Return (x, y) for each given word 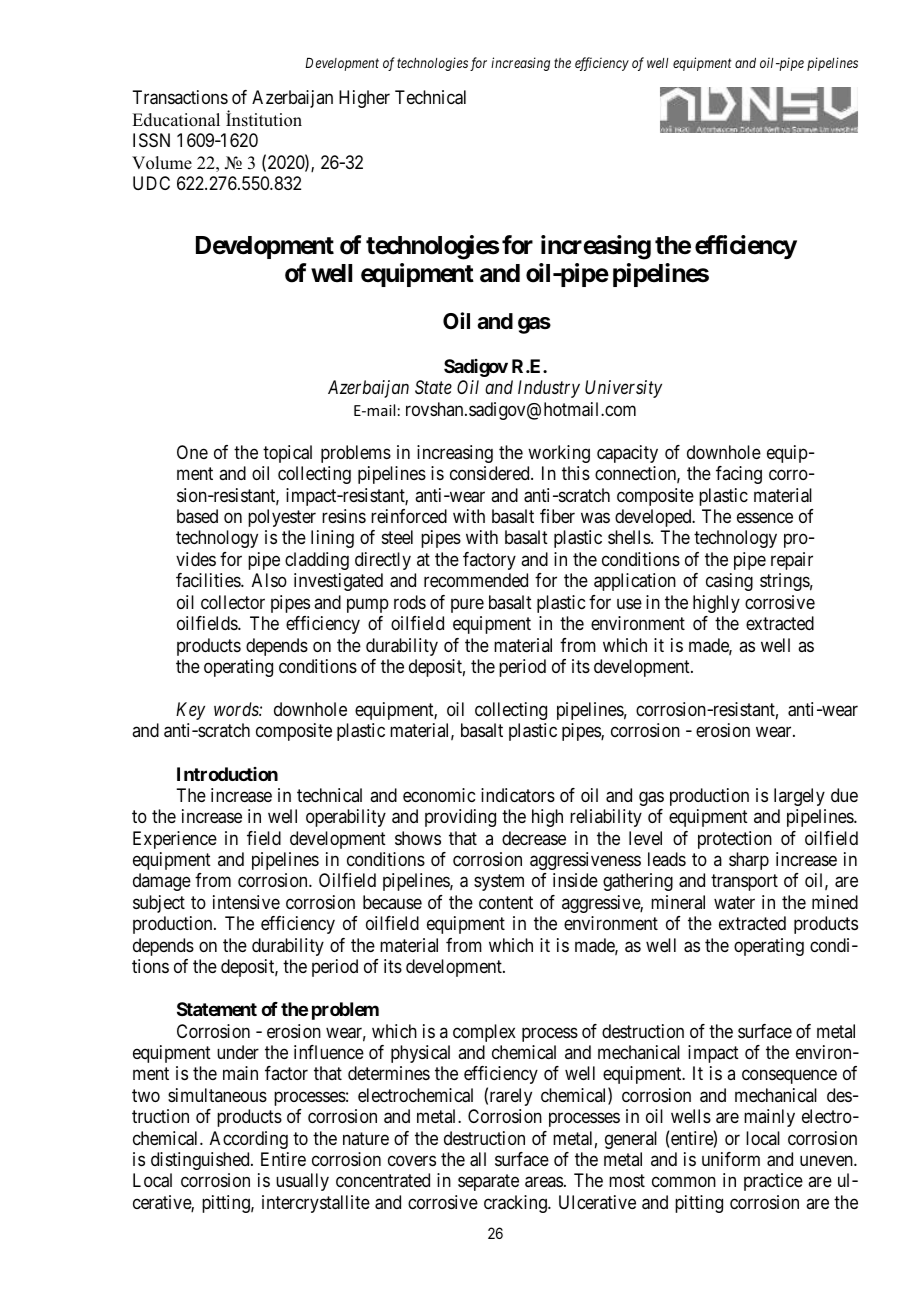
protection (735, 840)
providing (460, 818)
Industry (549, 389)
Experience (175, 840)
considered (491, 473)
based (197, 516)
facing (739, 475)
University (623, 389)
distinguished (201, 1161)
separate (488, 1183)
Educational (176, 120)
